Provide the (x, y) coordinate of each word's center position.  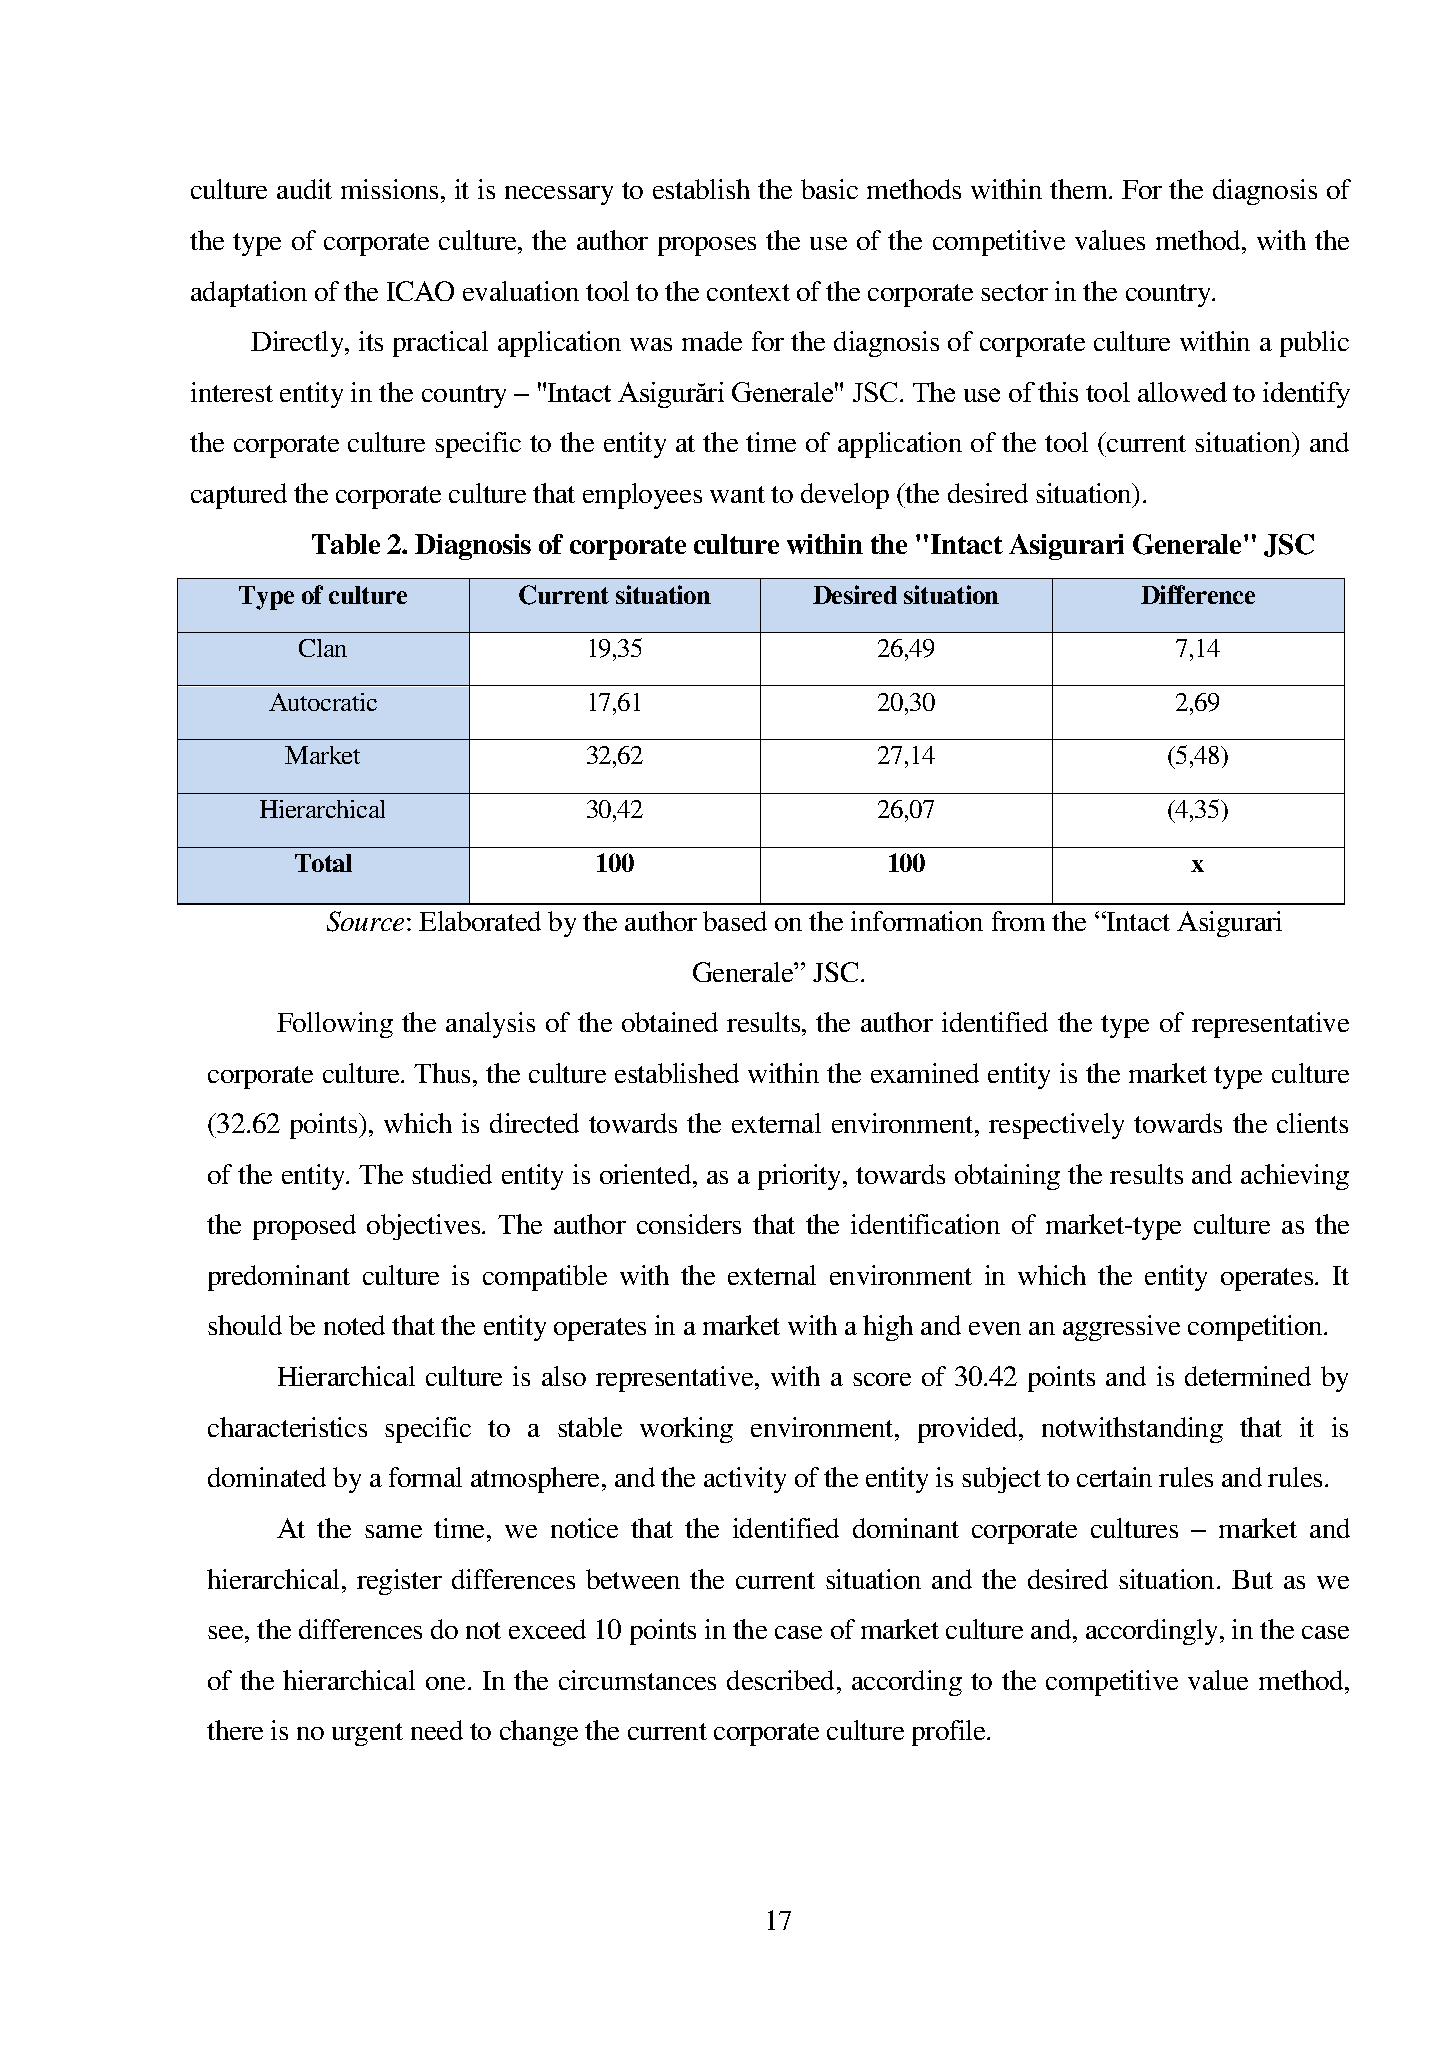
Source (365, 921)
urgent (367, 1734)
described (782, 1680)
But (1252, 1579)
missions (389, 189)
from (1018, 921)
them (1080, 189)
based (735, 921)
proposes (707, 246)
